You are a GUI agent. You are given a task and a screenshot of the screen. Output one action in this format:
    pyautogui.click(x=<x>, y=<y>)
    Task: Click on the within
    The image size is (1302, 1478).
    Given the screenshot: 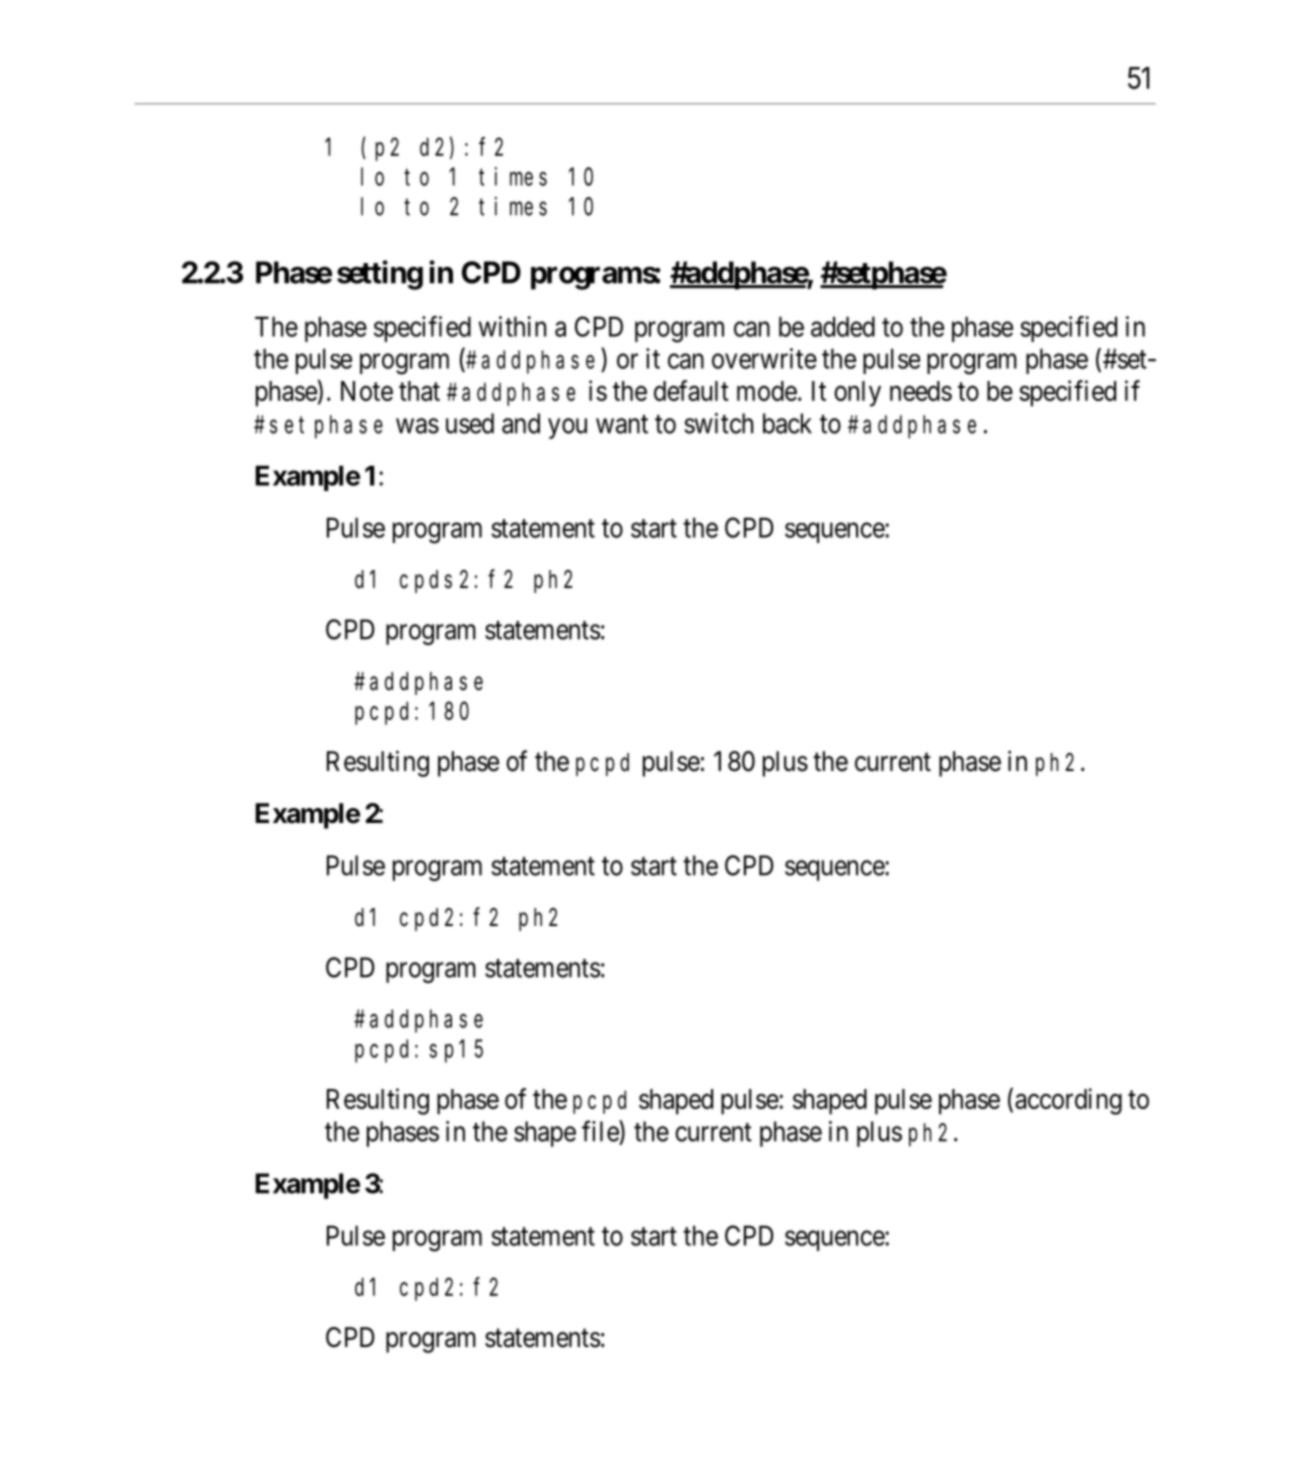 What is the action you would take?
    pyautogui.click(x=512, y=326)
